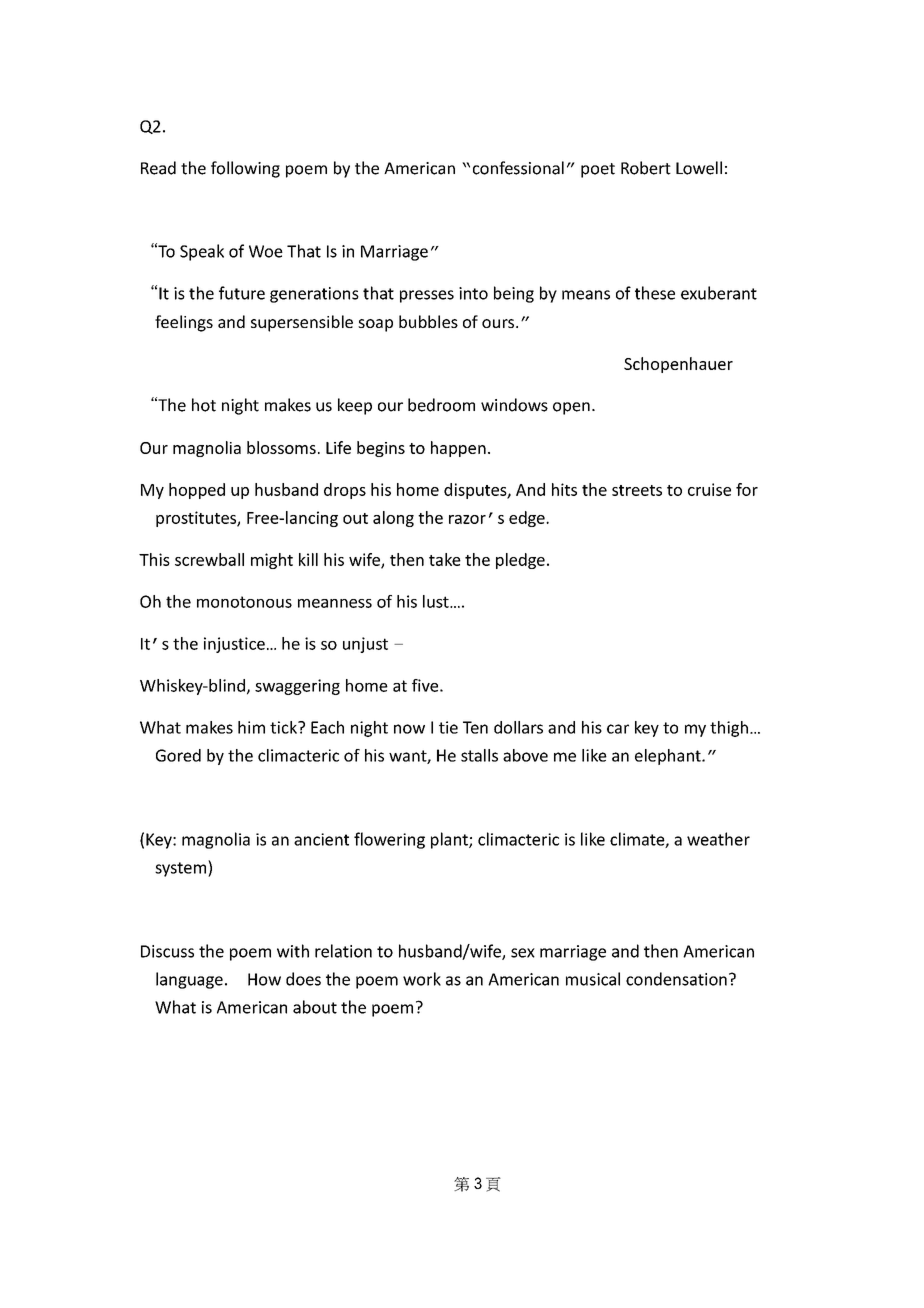 This document has width=924, height=1308. I want to click on language, so click(189, 980).
